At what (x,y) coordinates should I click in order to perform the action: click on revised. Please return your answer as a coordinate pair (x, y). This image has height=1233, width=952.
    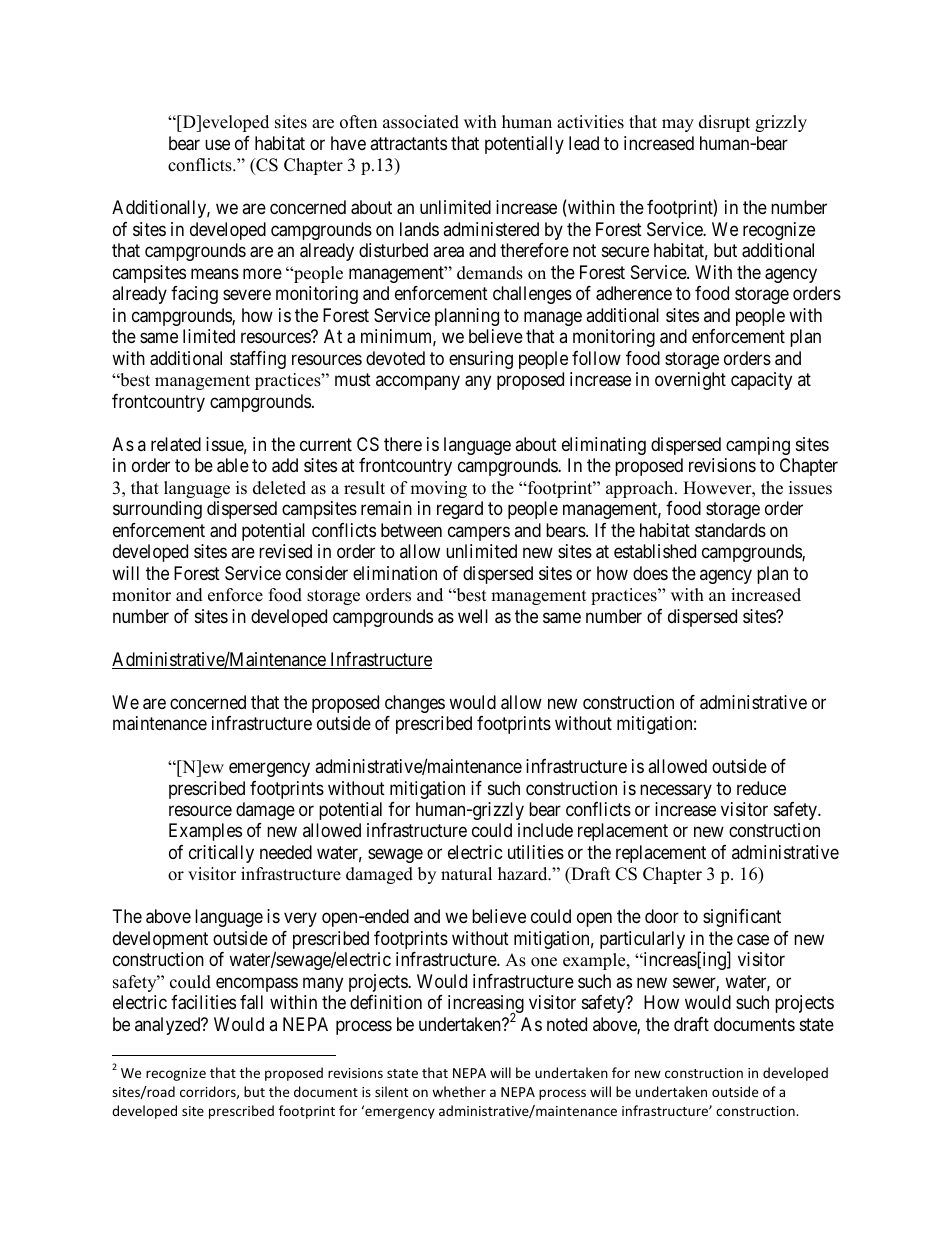
    Looking at the image, I should click on (285, 551).
